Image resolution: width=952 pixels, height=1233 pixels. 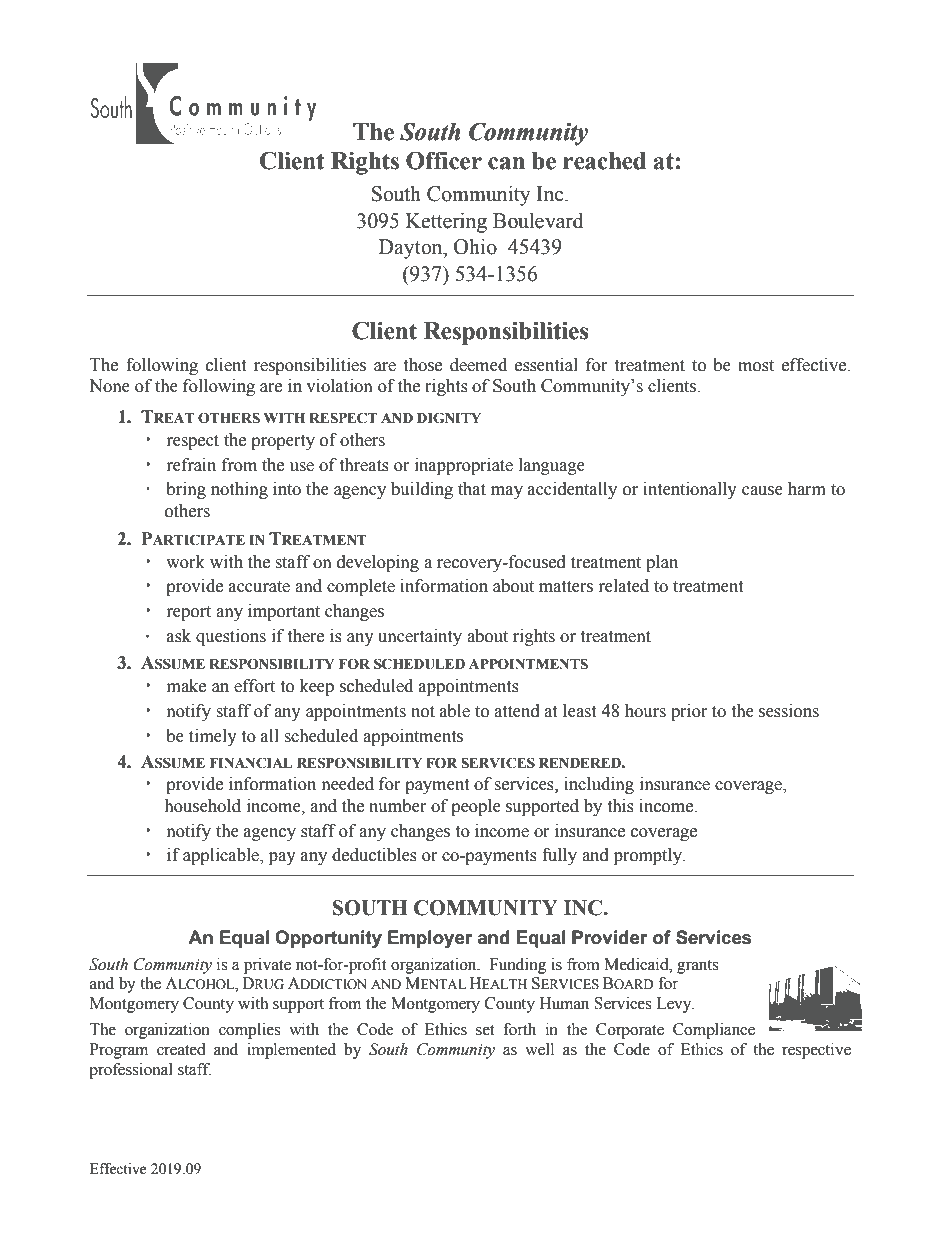 What do you see at coordinates (649, 856) in the screenshot?
I see `promptly` at bounding box center [649, 856].
